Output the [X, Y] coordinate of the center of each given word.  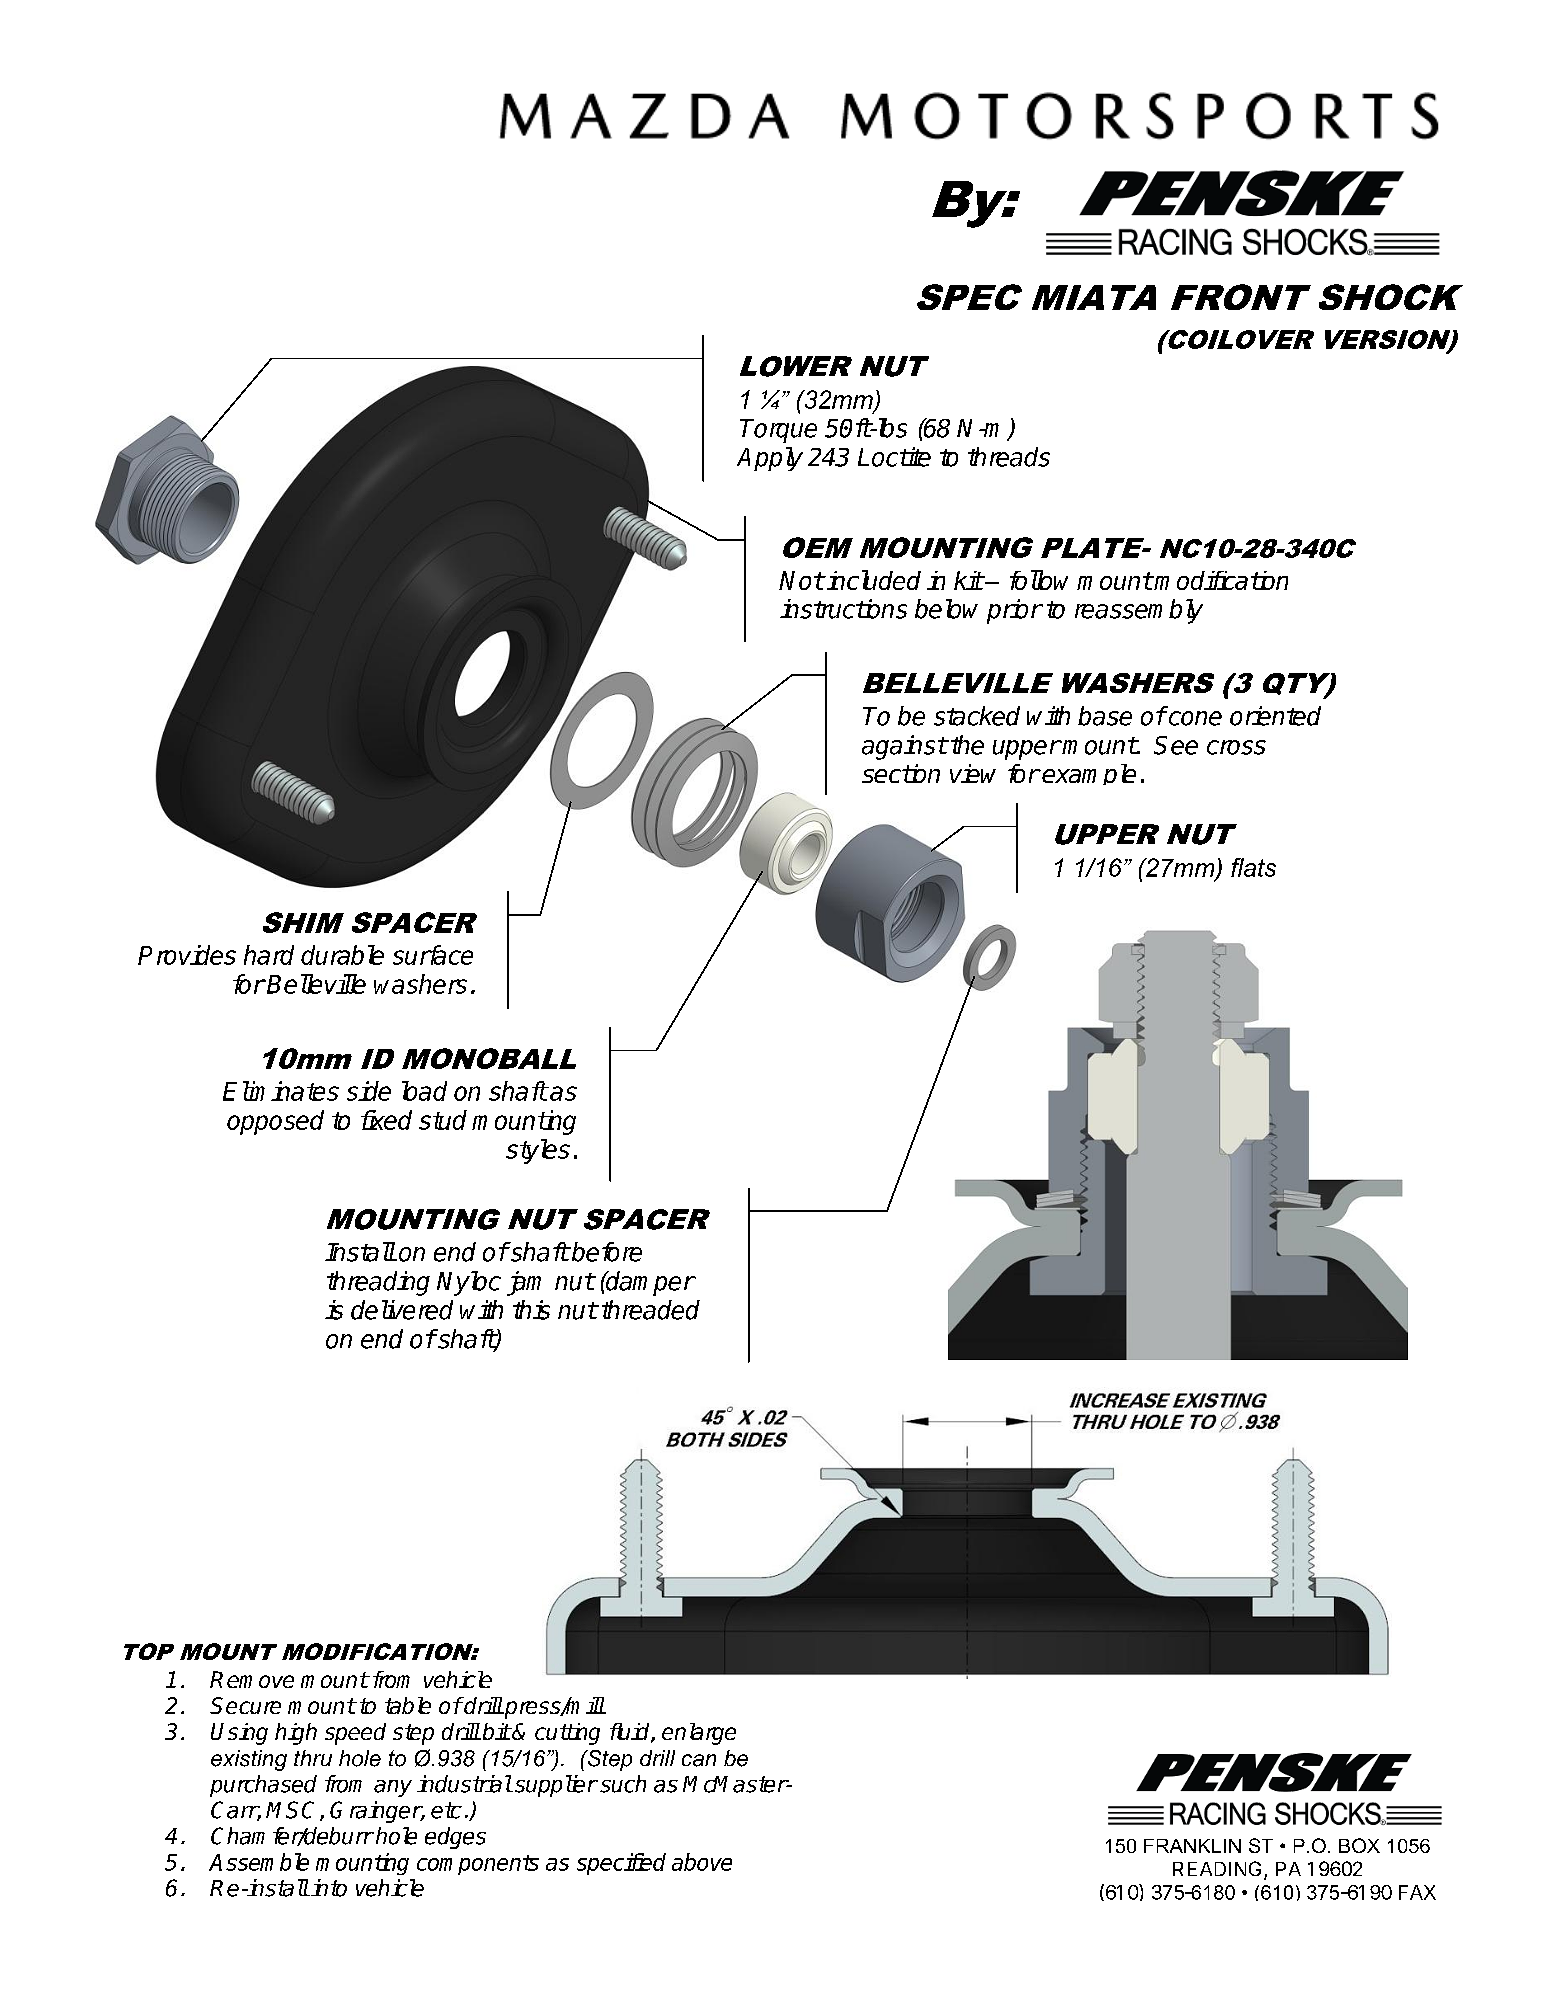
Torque [778, 431]
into [329, 1888]
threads [1009, 457]
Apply [770, 459]
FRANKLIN [1192, 1846]
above [702, 1862]
